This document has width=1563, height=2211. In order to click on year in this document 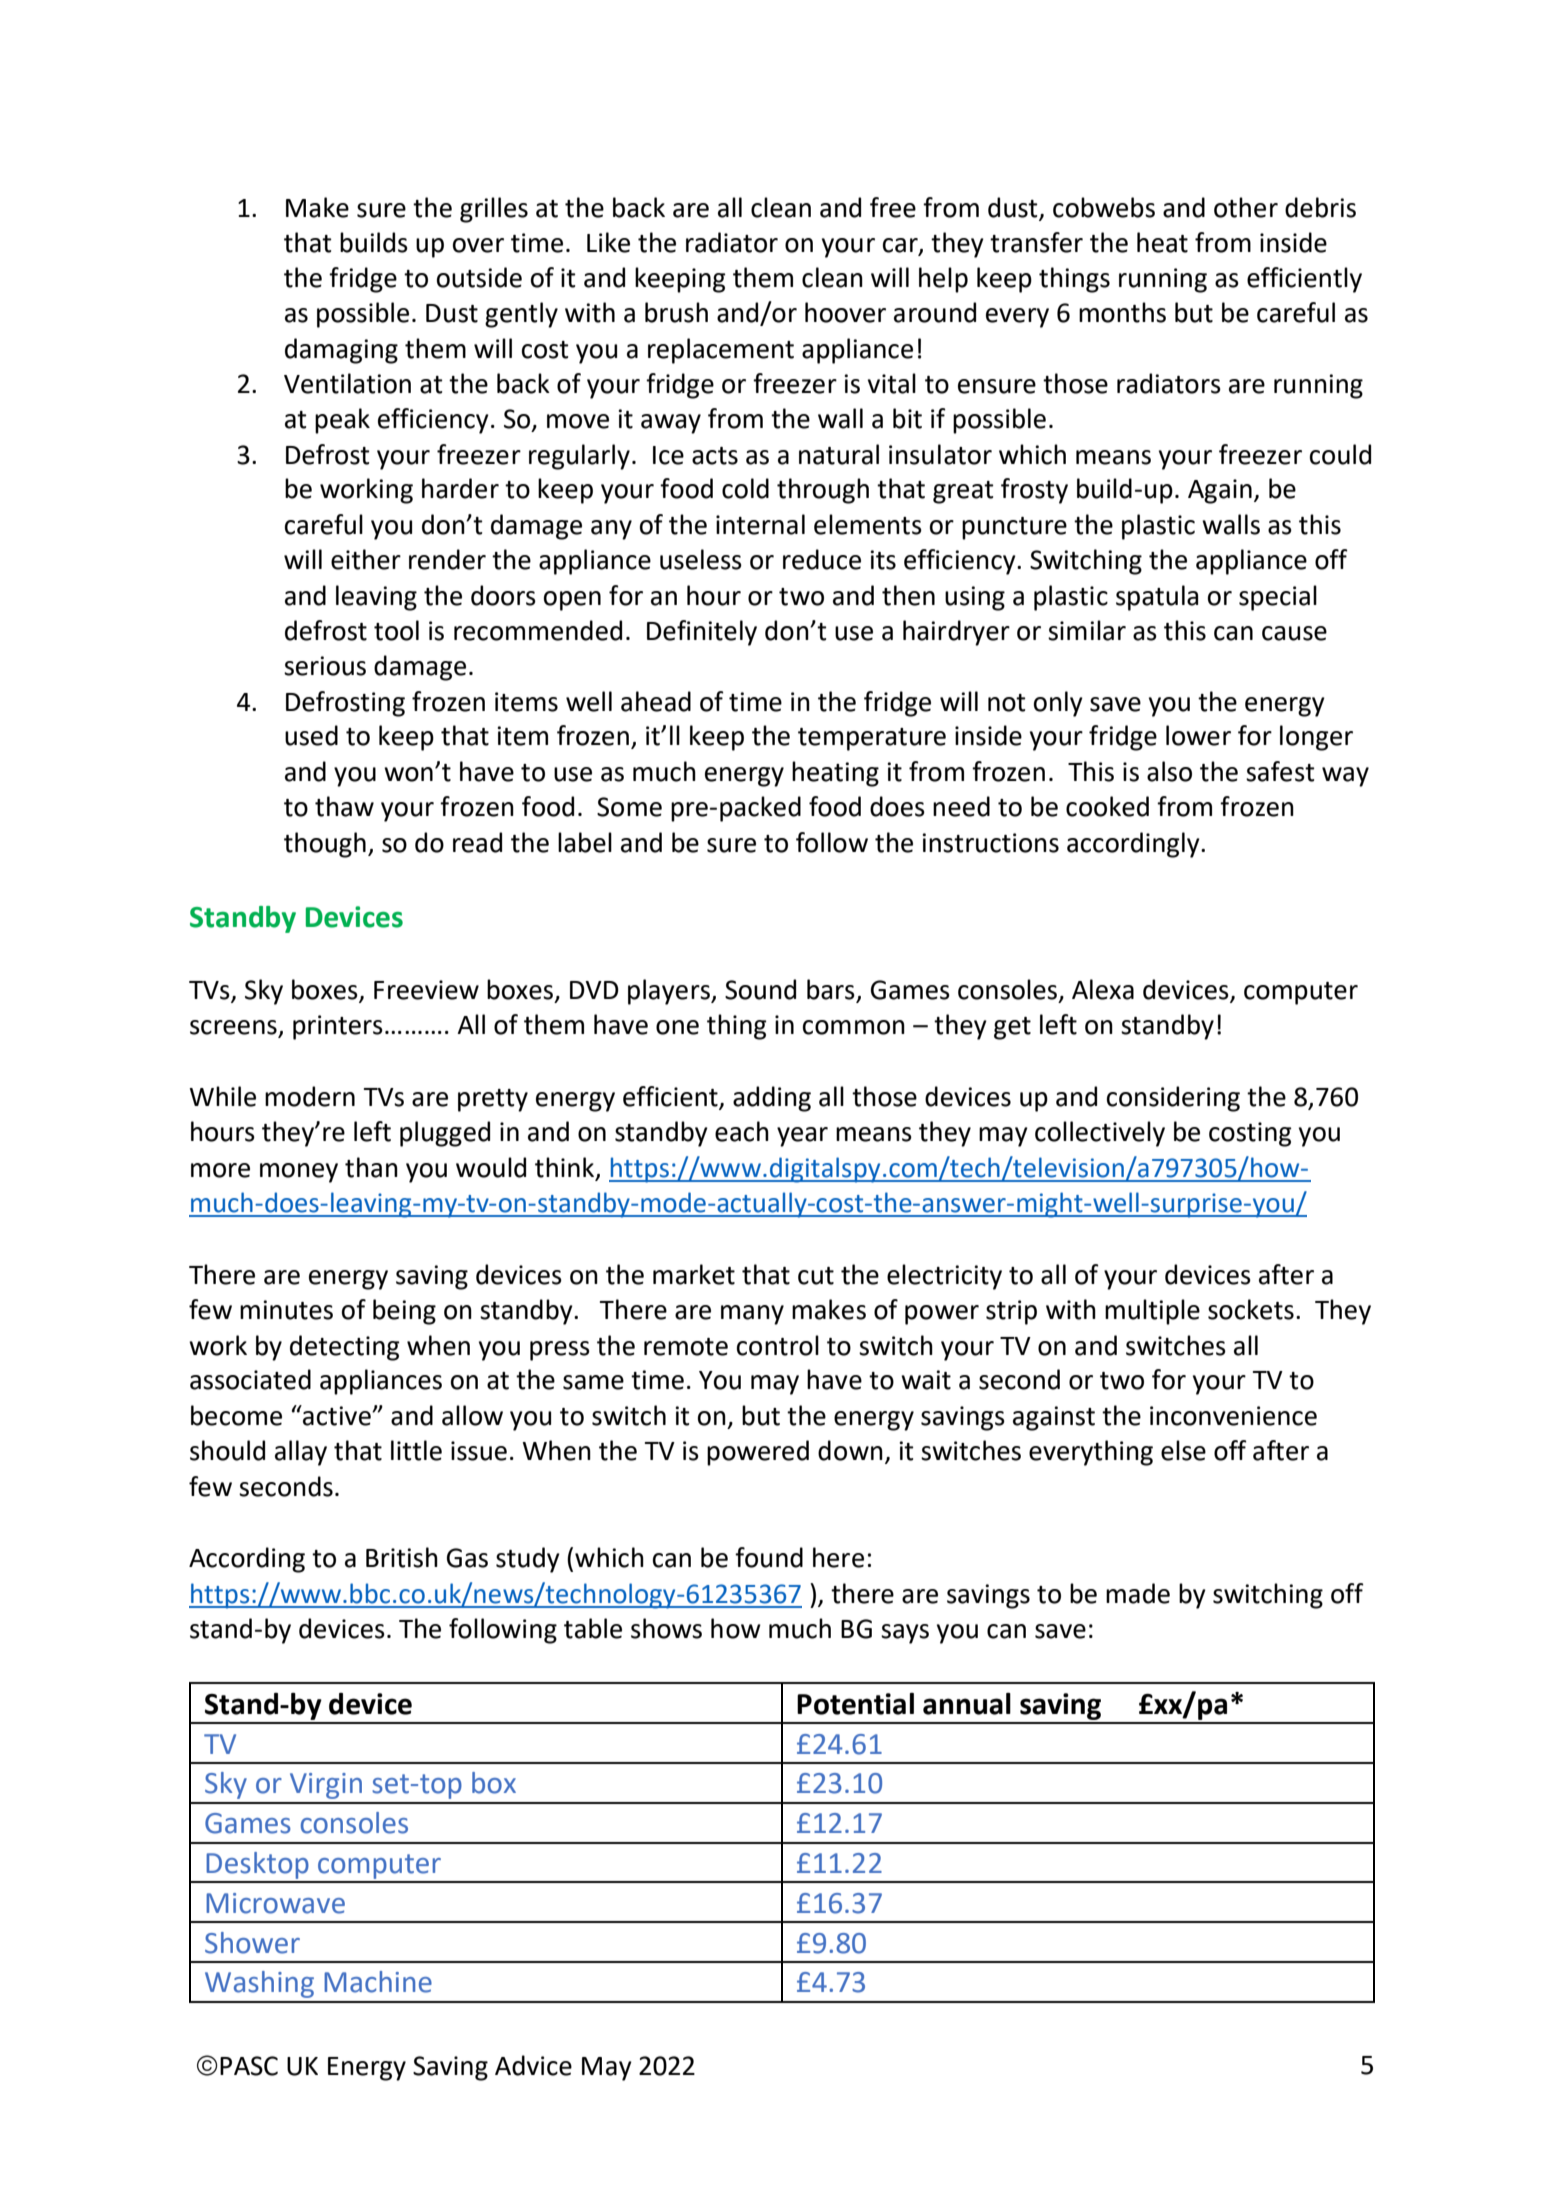, I will do `click(802, 1137)`.
